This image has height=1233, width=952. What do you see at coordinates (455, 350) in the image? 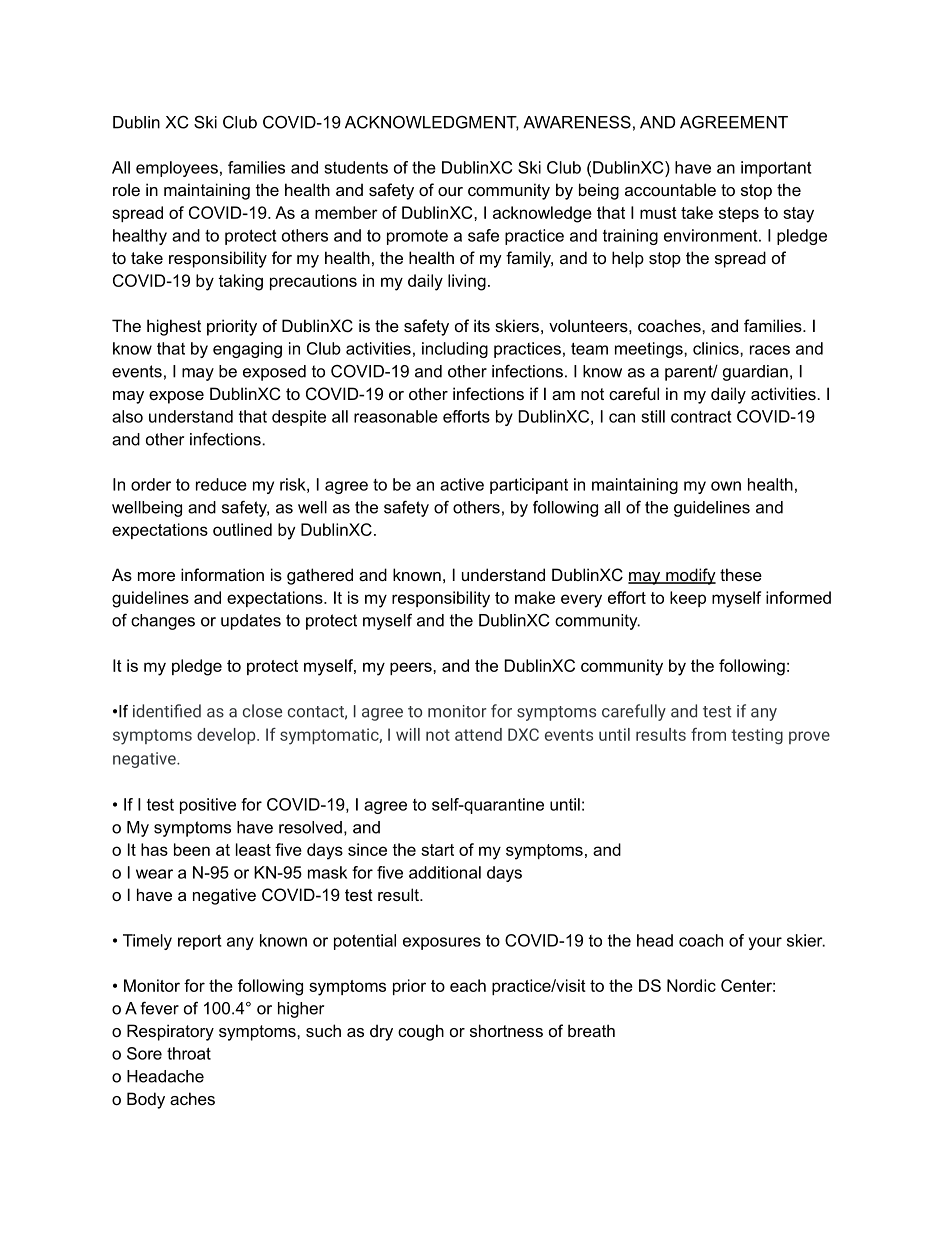
I see `including` at bounding box center [455, 350].
